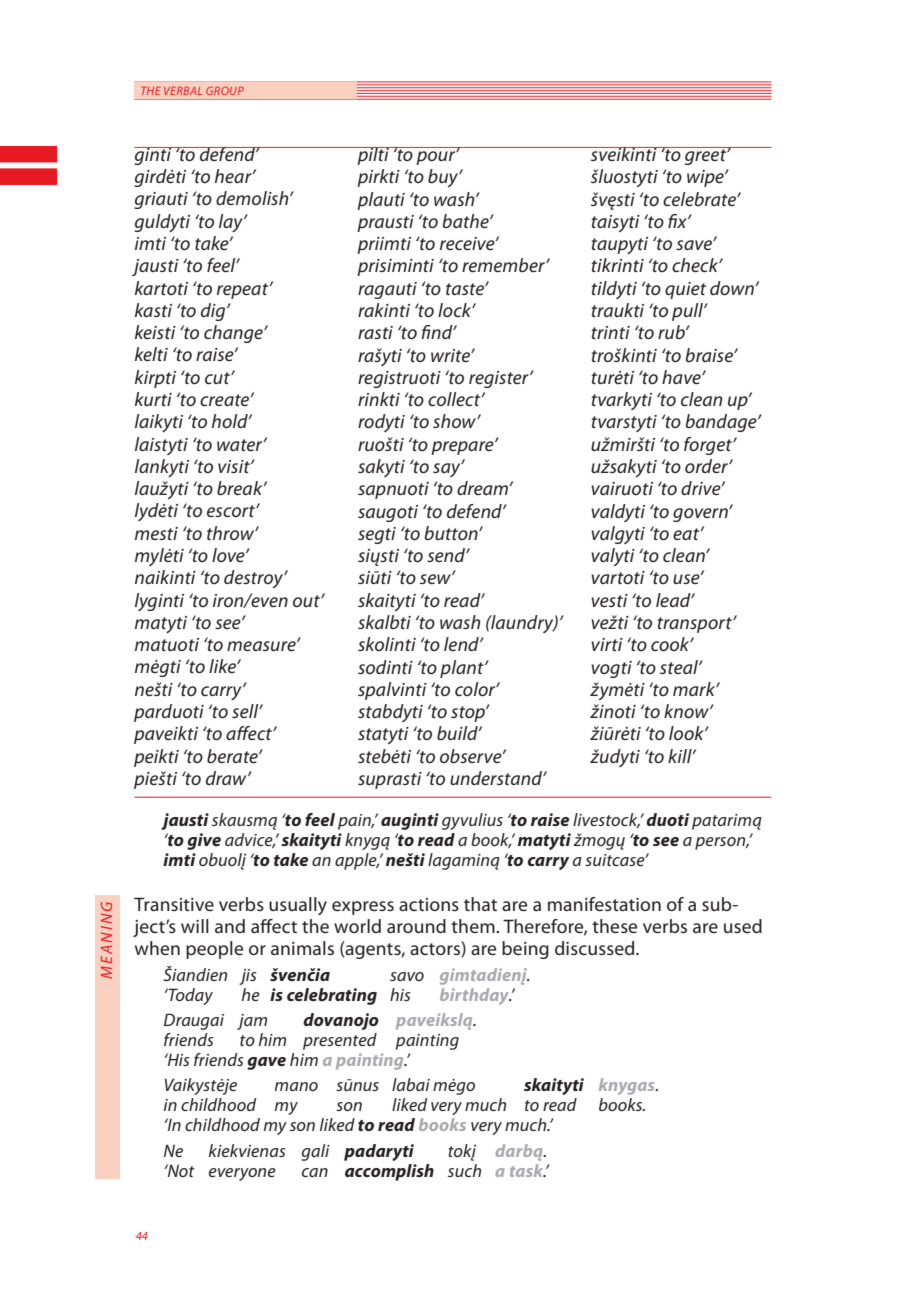 Image resolution: width=906 pixels, height=1316 pixels. I want to click on prepare, so click(463, 447).
